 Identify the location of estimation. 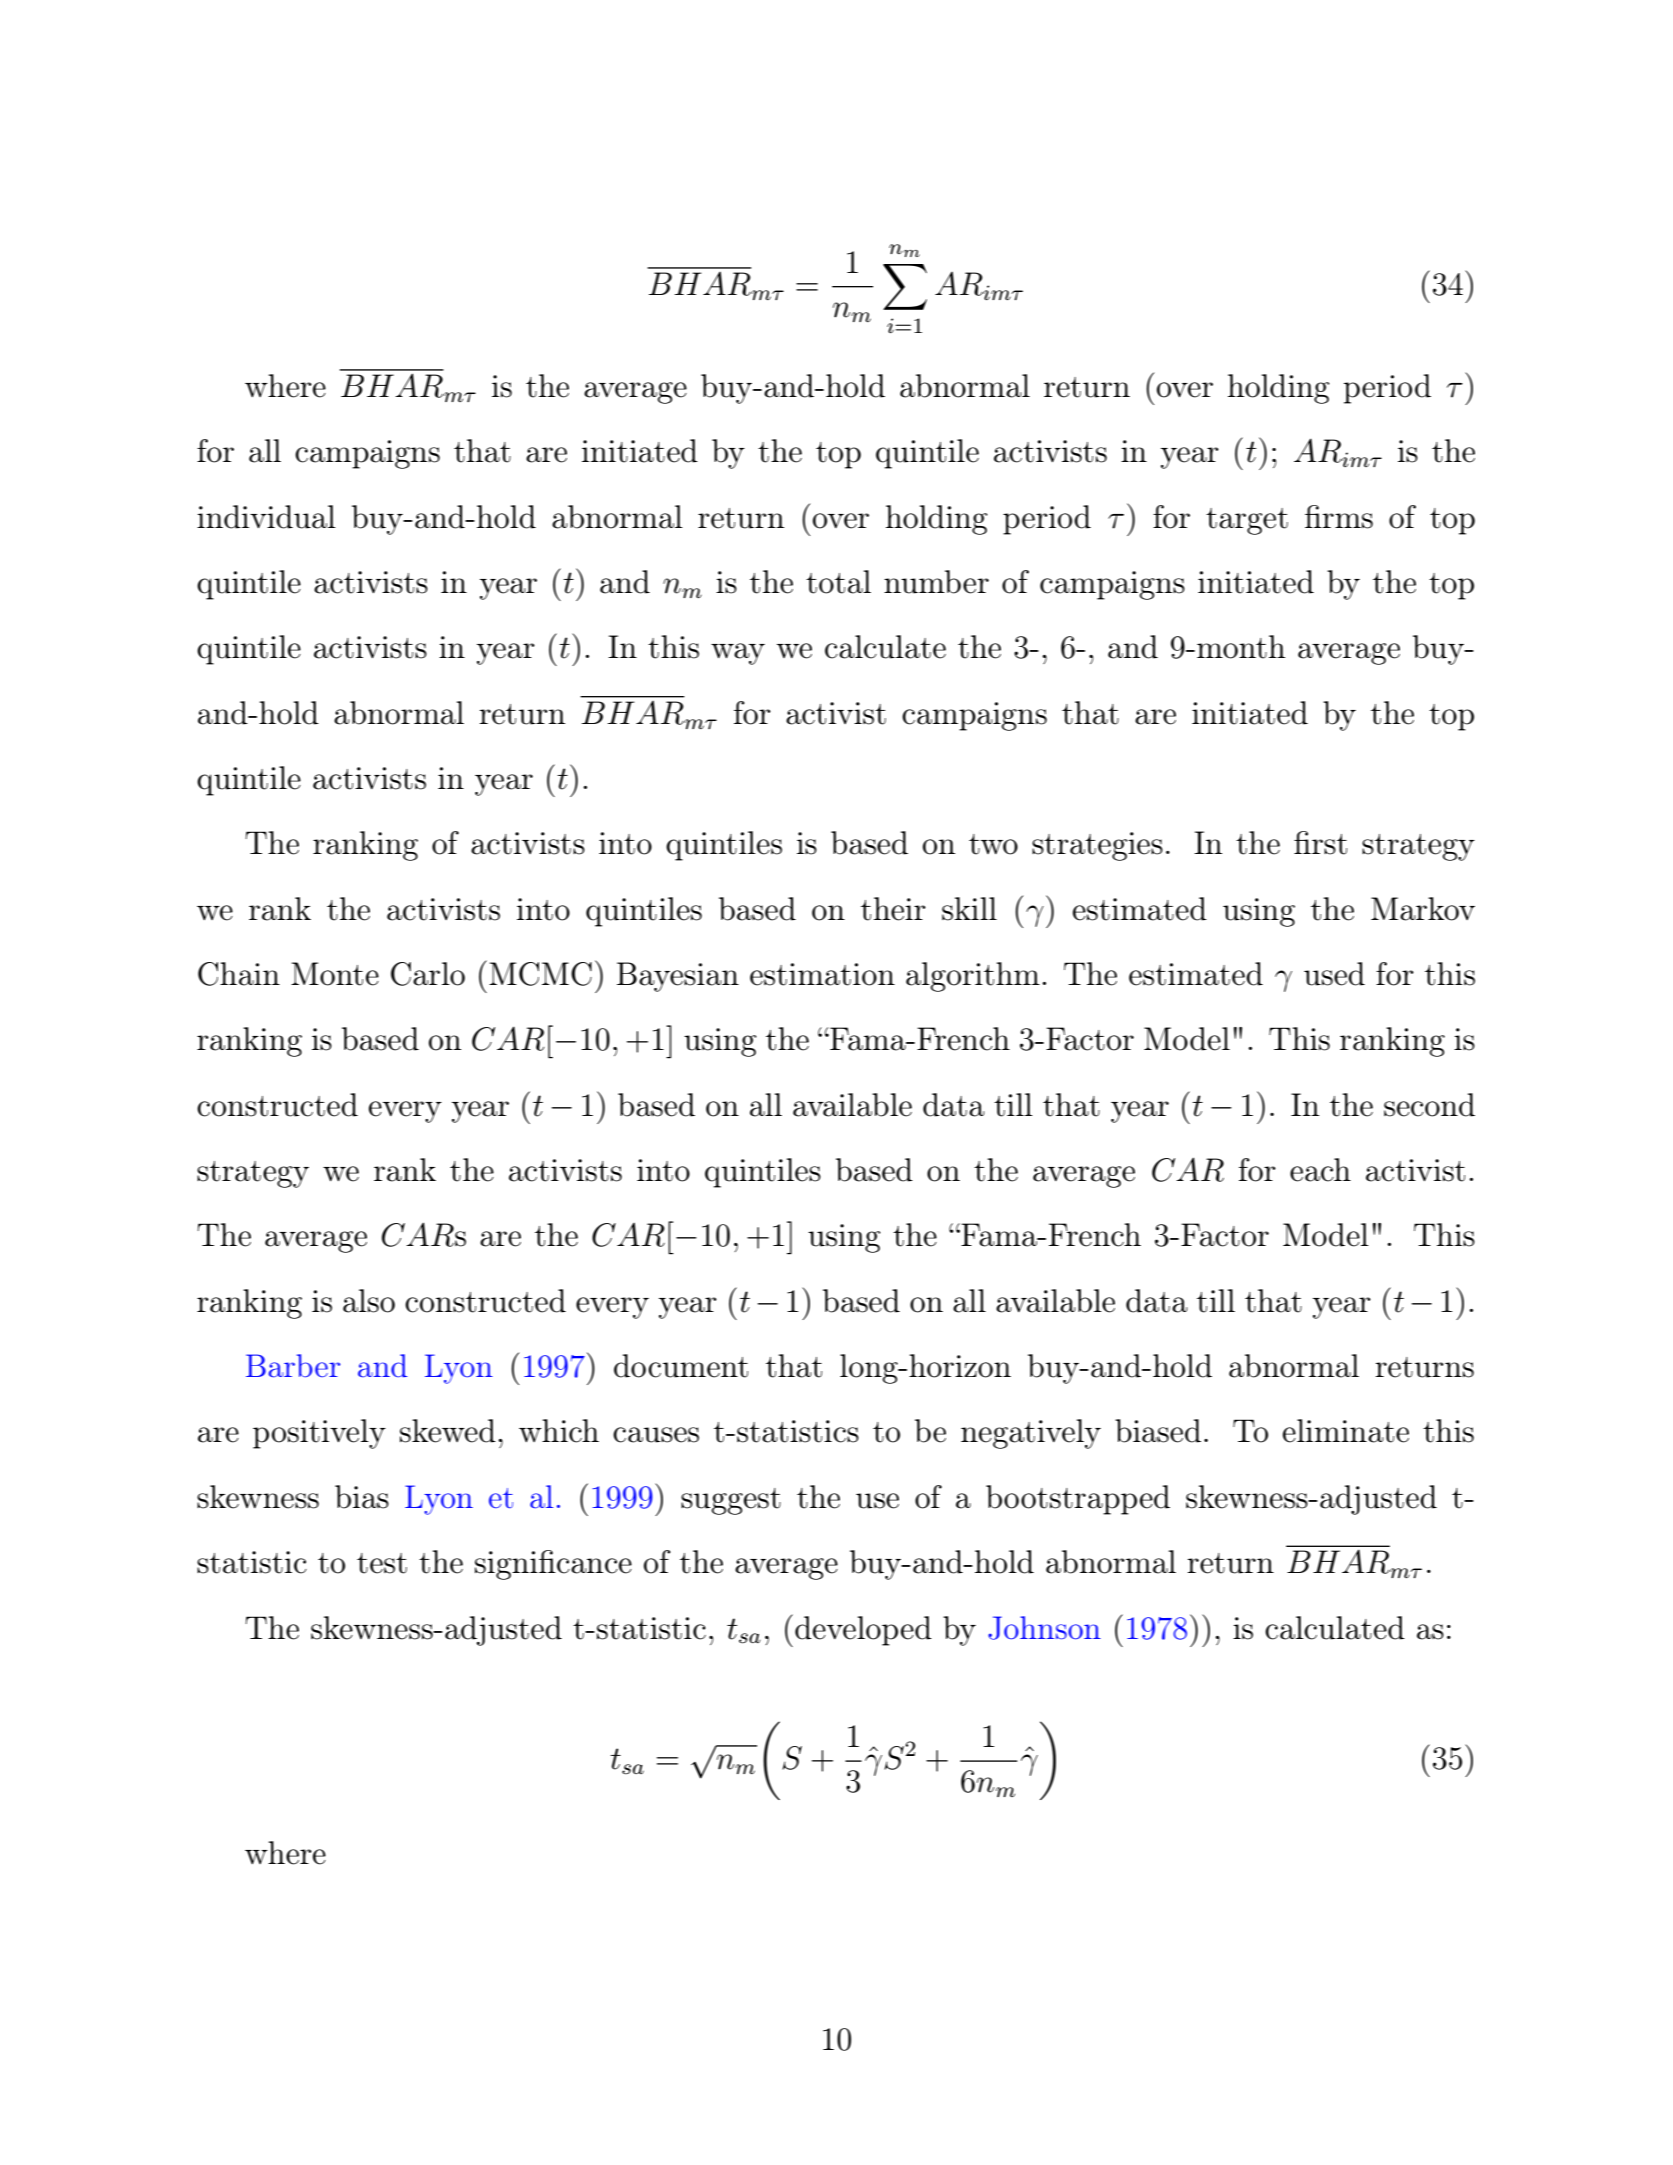
(822, 974).
